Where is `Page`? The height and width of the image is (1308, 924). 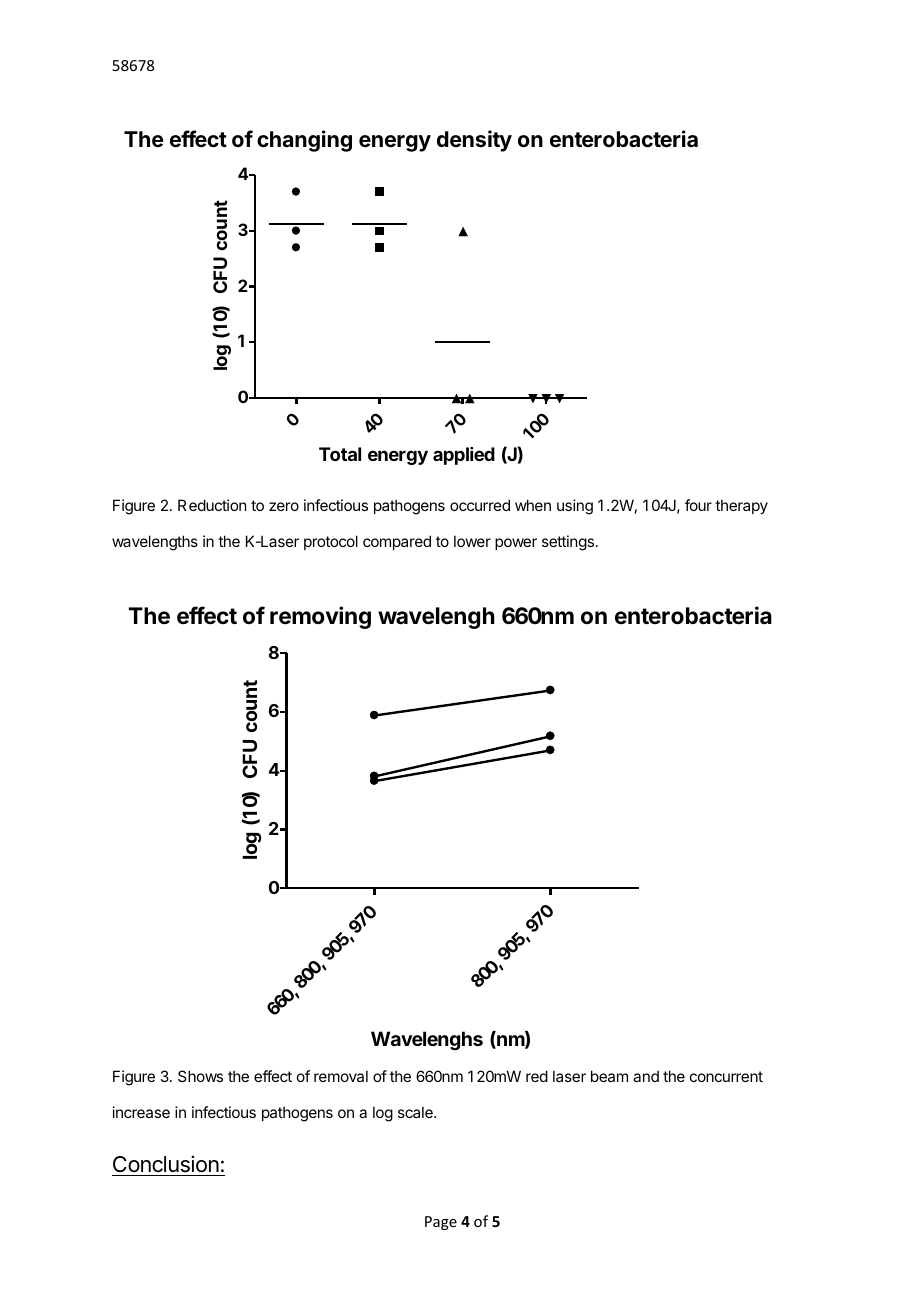
Page is located at coordinates (441, 1223).
